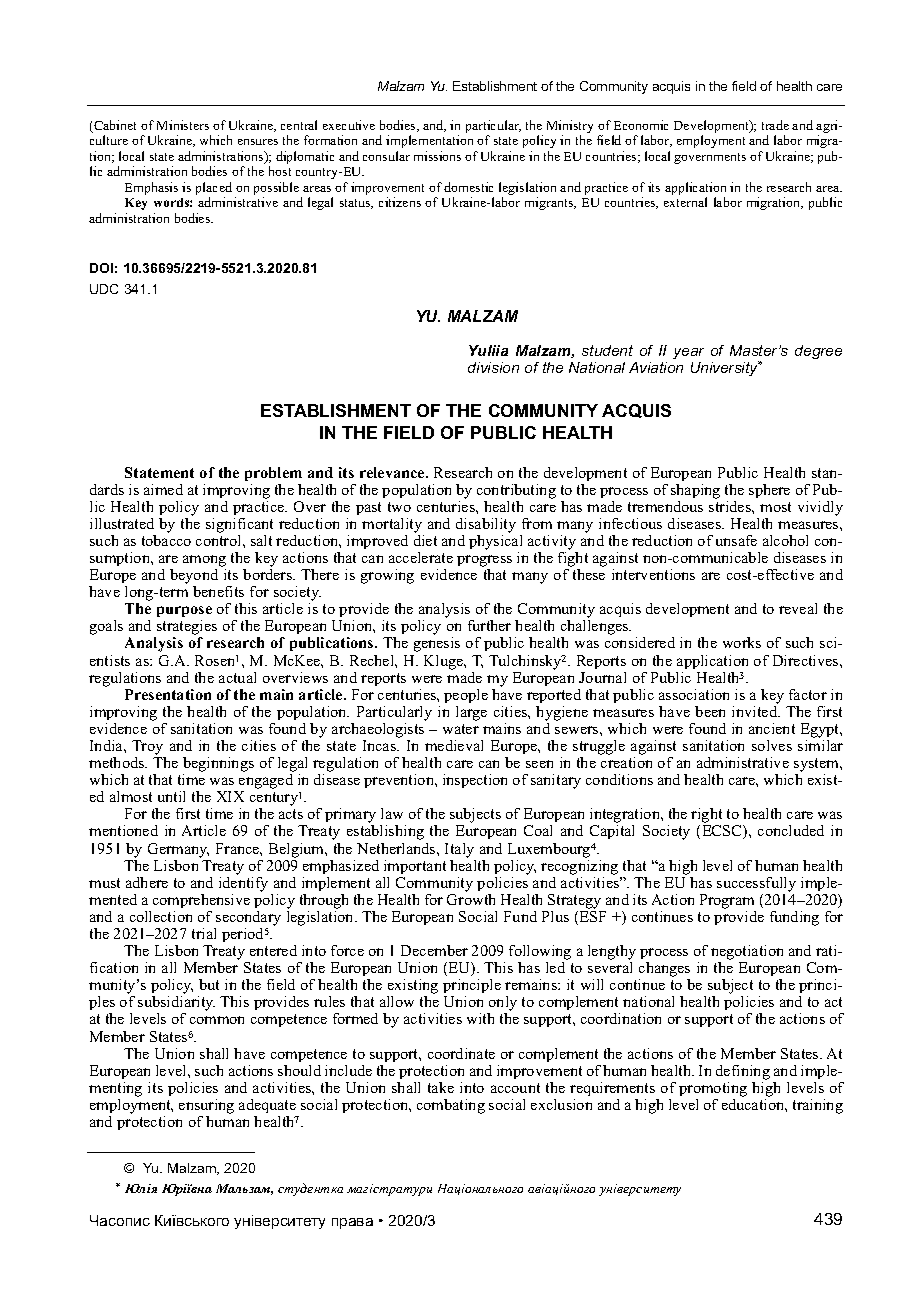  Describe the element at coordinates (206, 1106) in the page. I see `ensuring` at that location.
